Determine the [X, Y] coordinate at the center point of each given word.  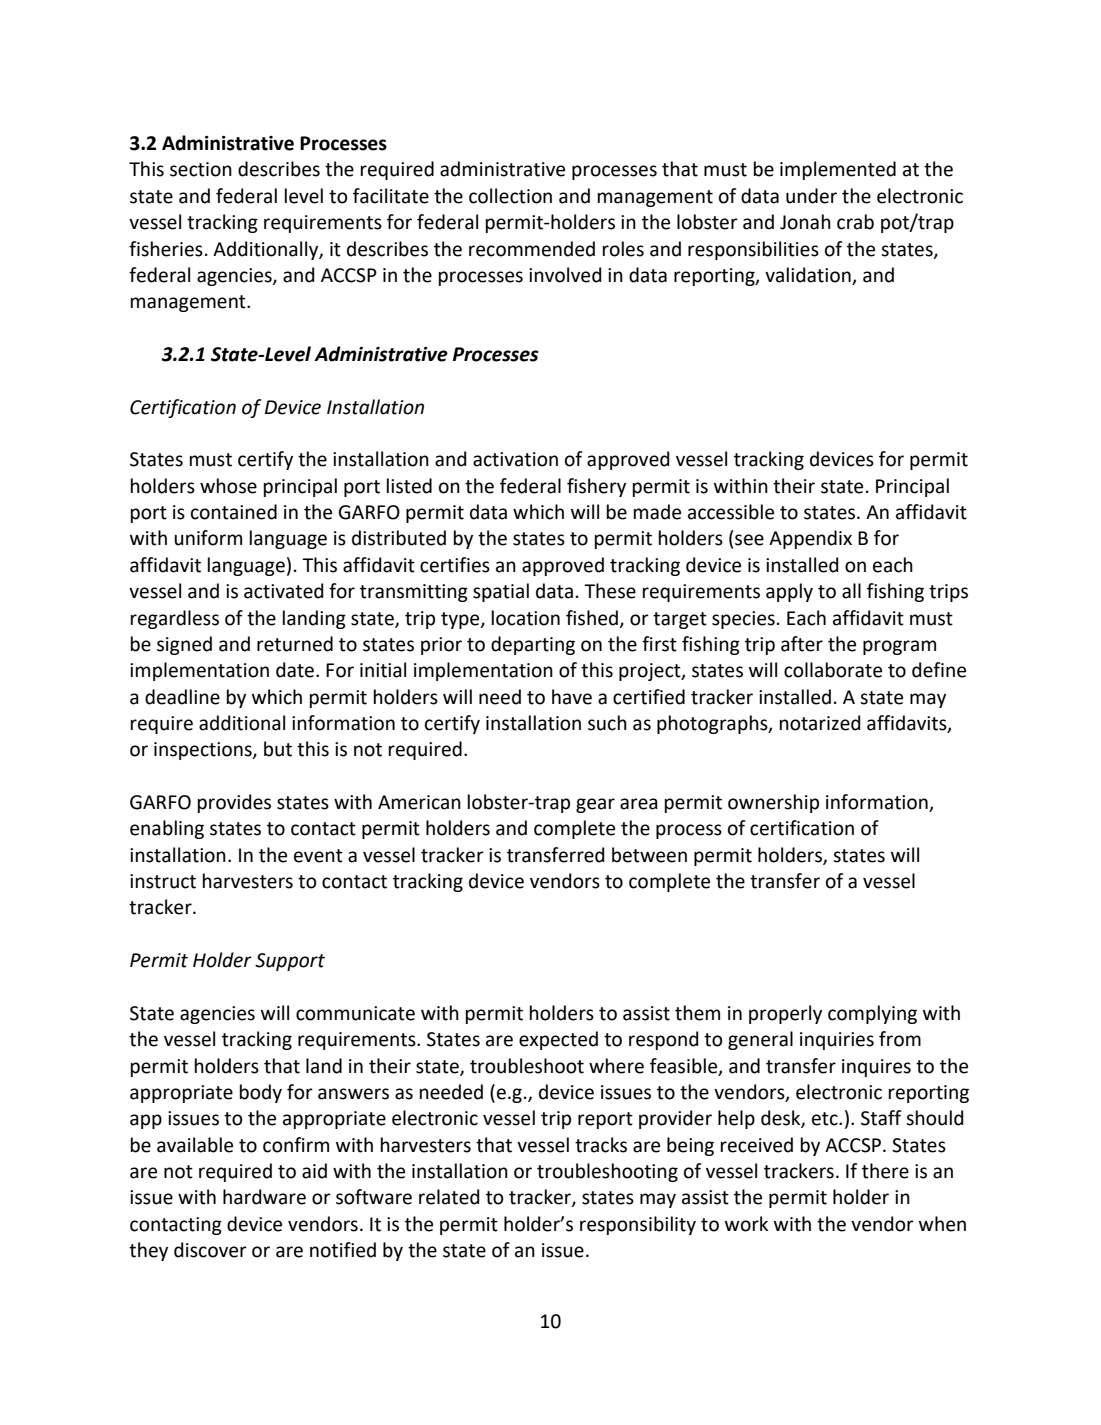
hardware [264, 1197]
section [201, 169]
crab [855, 222]
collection [510, 196]
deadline [182, 697]
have [572, 697]
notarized [820, 723]
